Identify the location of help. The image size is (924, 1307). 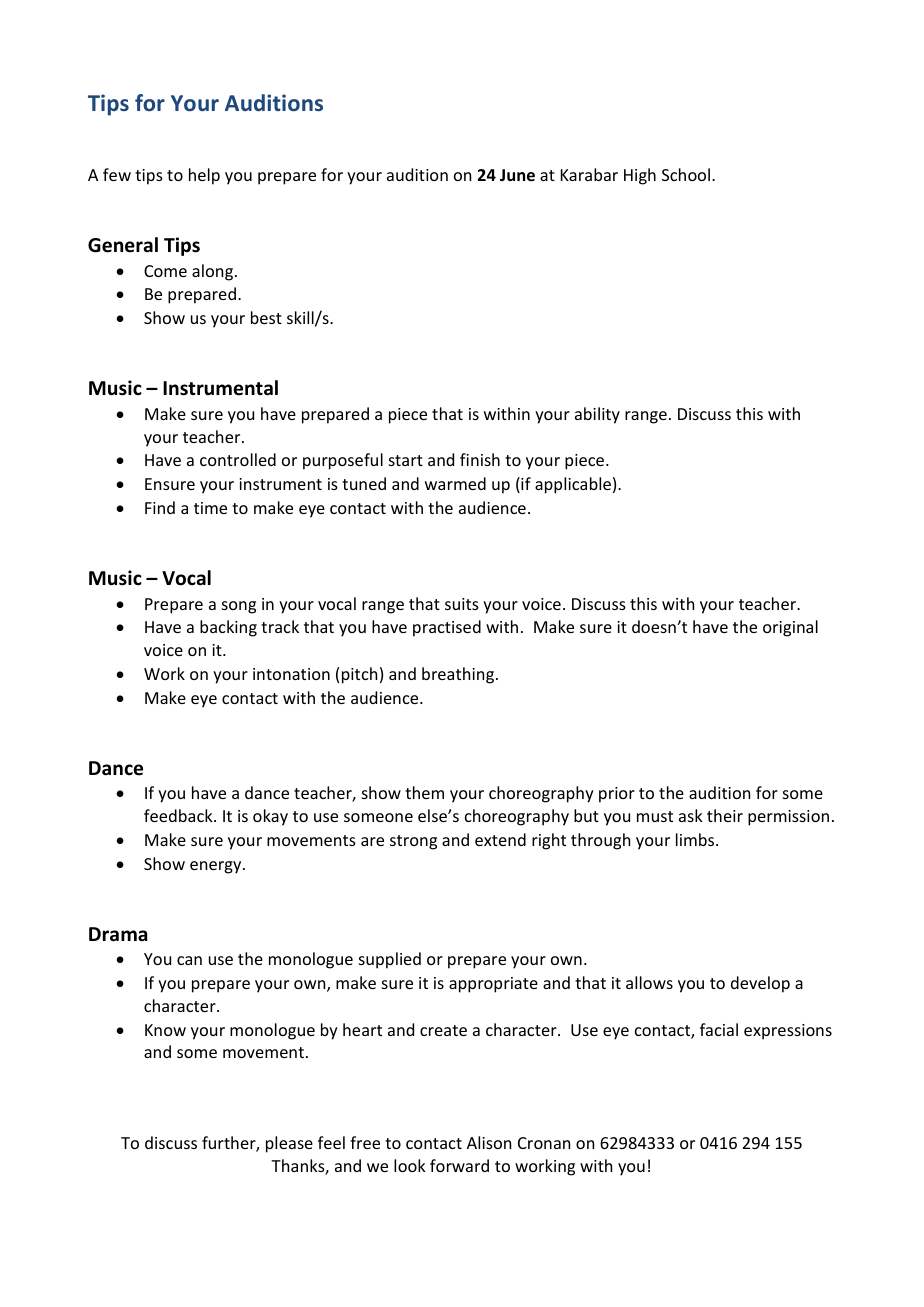
(204, 176).
